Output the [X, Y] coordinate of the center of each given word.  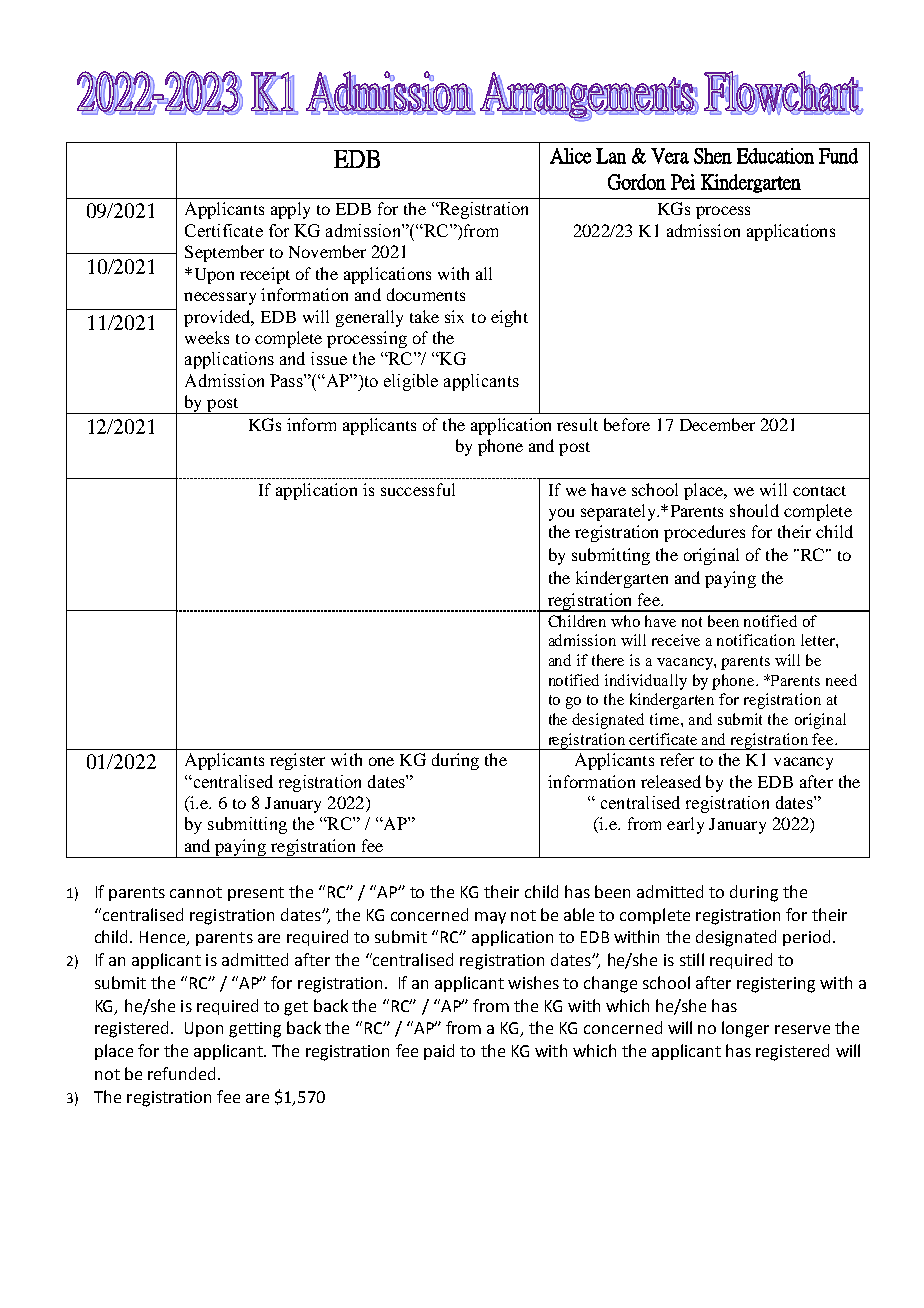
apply [290, 210]
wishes [533, 982]
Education [775, 156]
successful [418, 489]
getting [255, 1030]
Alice [570, 156]
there [608, 660]
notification [756, 640]
